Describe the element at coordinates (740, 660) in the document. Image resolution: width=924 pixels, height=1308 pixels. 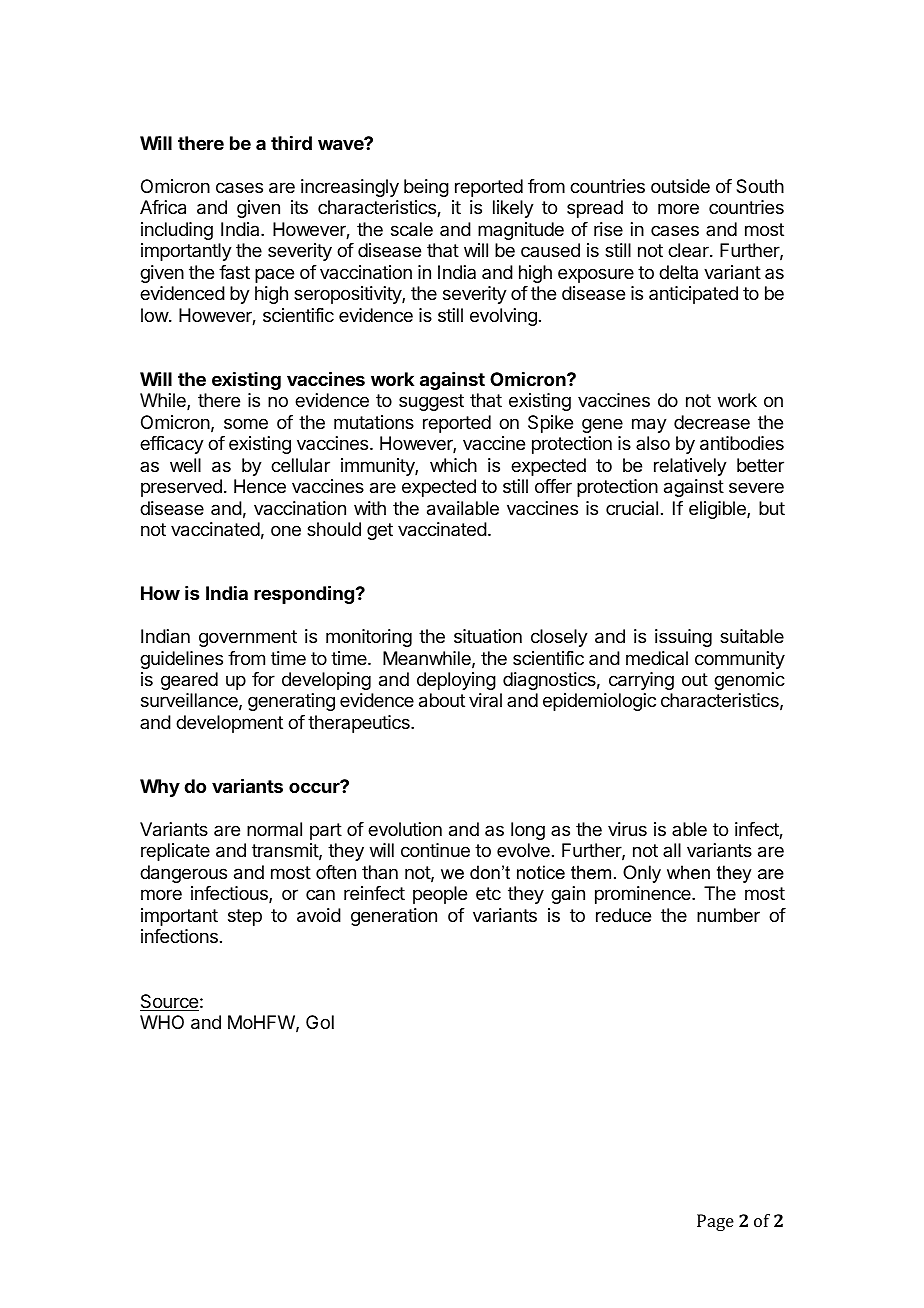
I see `community` at that location.
